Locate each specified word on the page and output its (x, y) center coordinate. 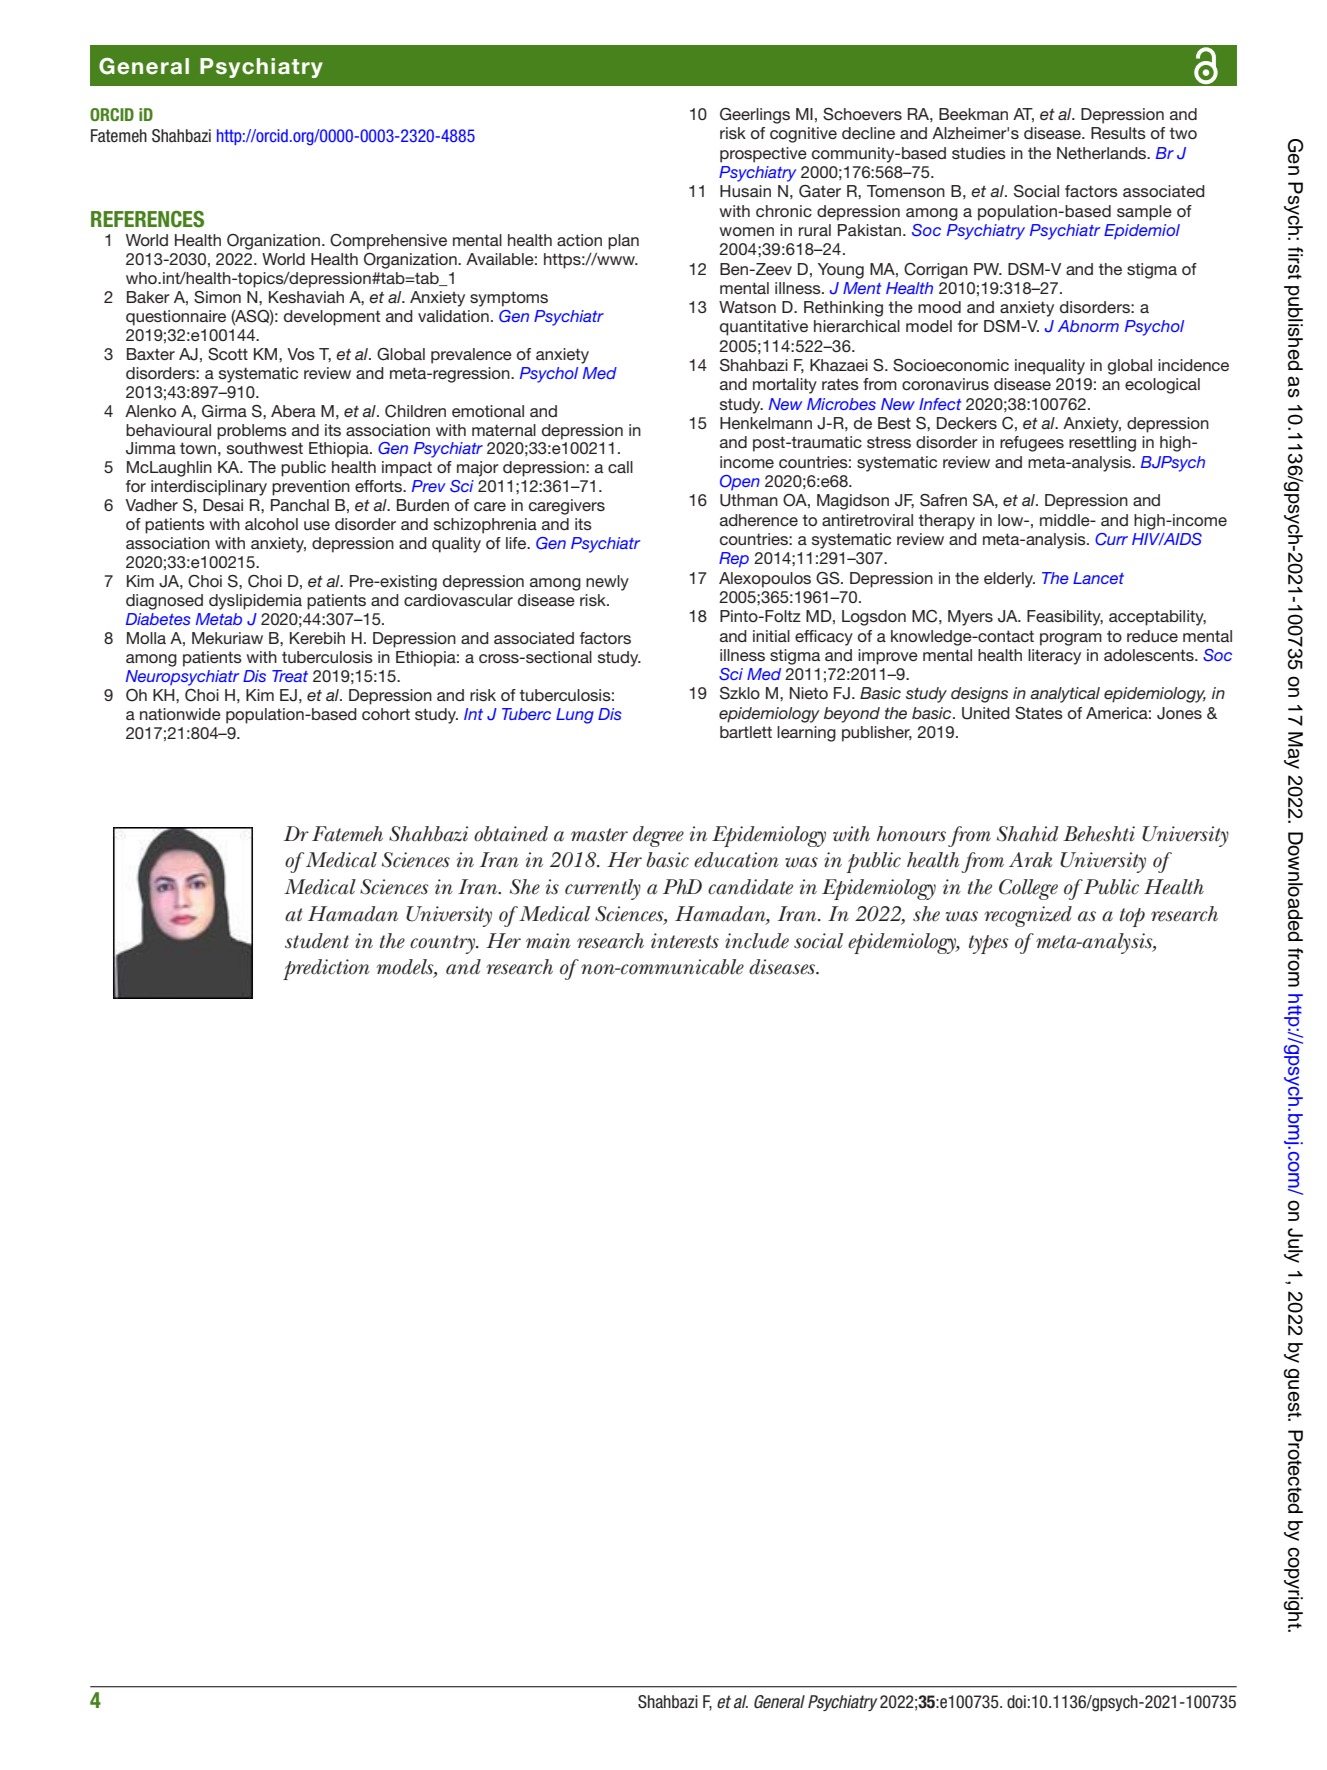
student (317, 941)
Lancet (1098, 578)
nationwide (180, 714)
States (1039, 713)
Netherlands (1103, 153)
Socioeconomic (951, 365)
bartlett (746, 732)
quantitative (764, 328)
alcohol (271, 524)
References (147, 219)
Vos (301, 354)
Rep (734, 560)
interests (685, 941)
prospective (763, 155)
